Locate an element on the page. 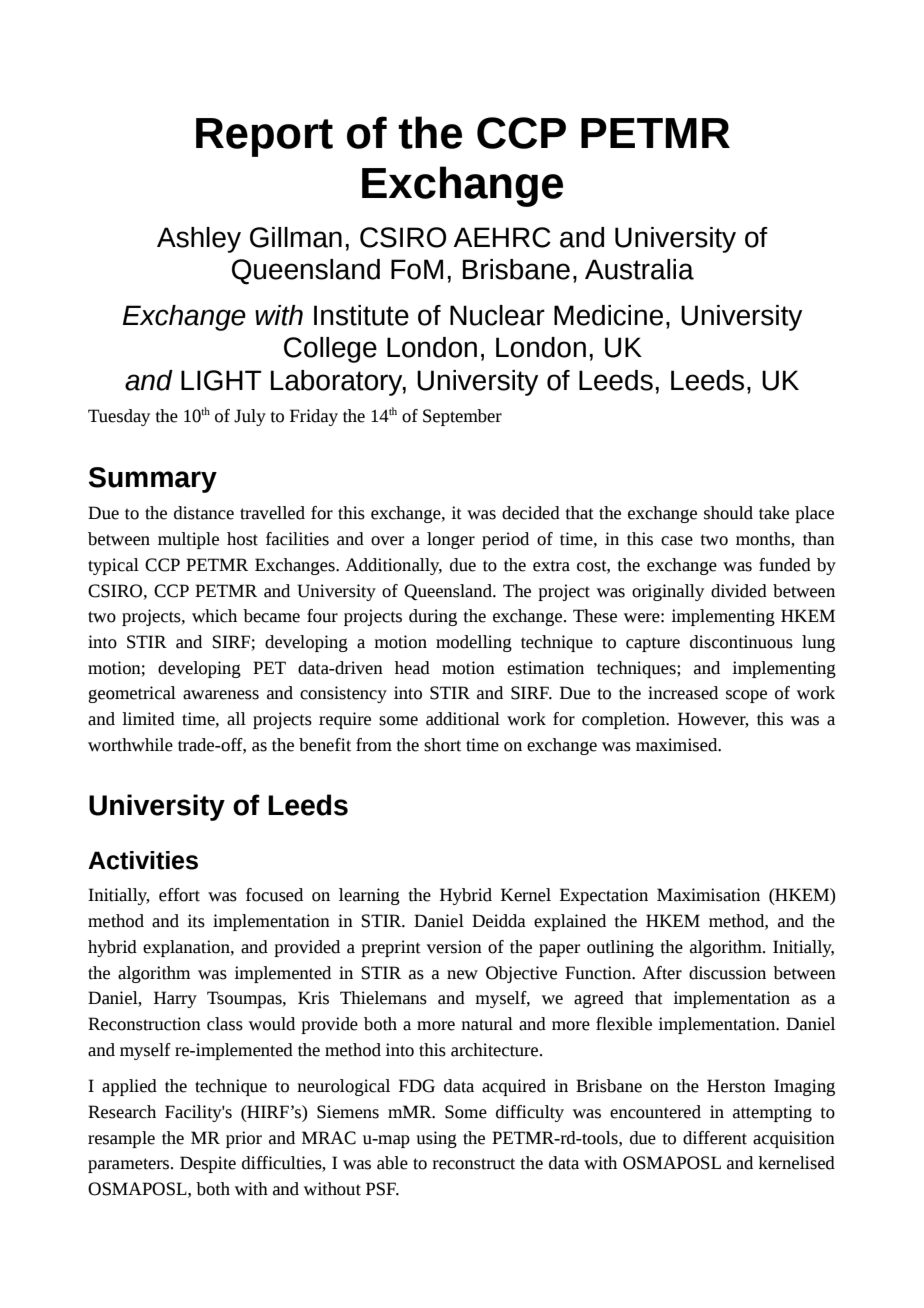 The image size is (924, 1308). Report is located at coordinates (264, 137).
